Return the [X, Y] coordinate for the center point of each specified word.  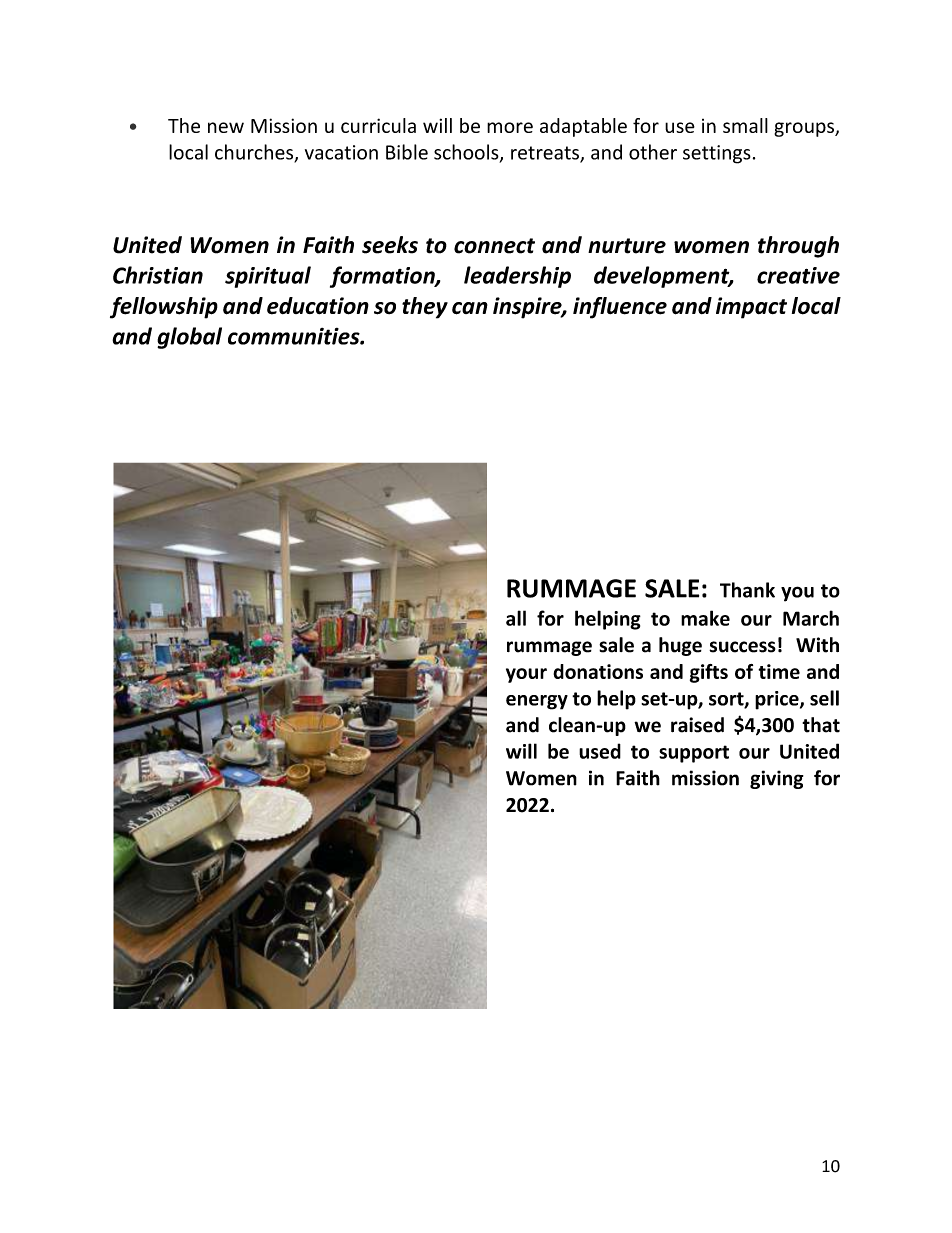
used [600, 751]
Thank [747, 590]
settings [717, 154]
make [705, 618]
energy [537, 702]
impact [751, 308]
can [470, 308]
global [189, 338]
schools [467, 153]
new [226, 127]
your [526, 675]
